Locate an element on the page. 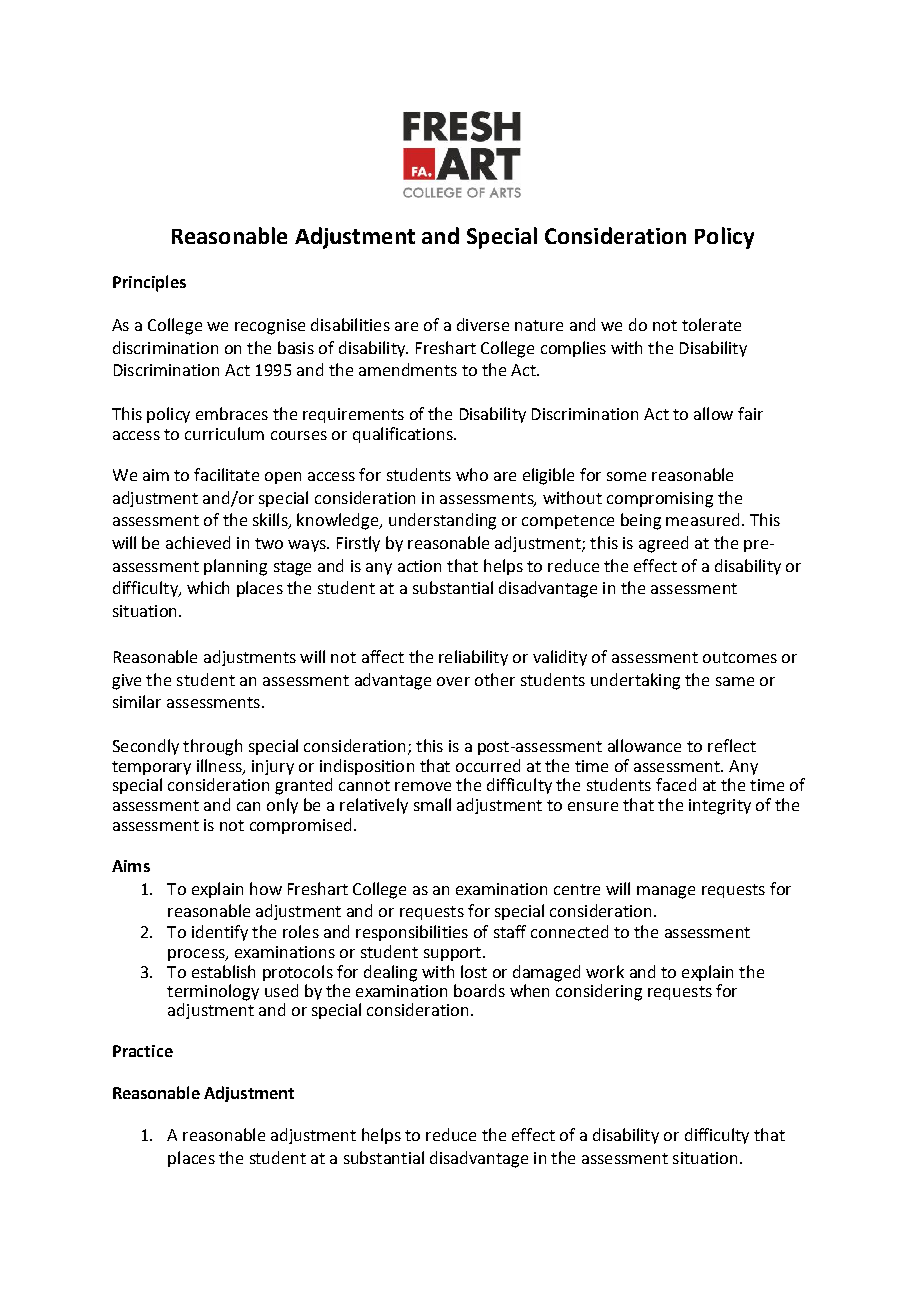 The width and height of the document is (924, 1307). small is located at coordinates (432, 804).
